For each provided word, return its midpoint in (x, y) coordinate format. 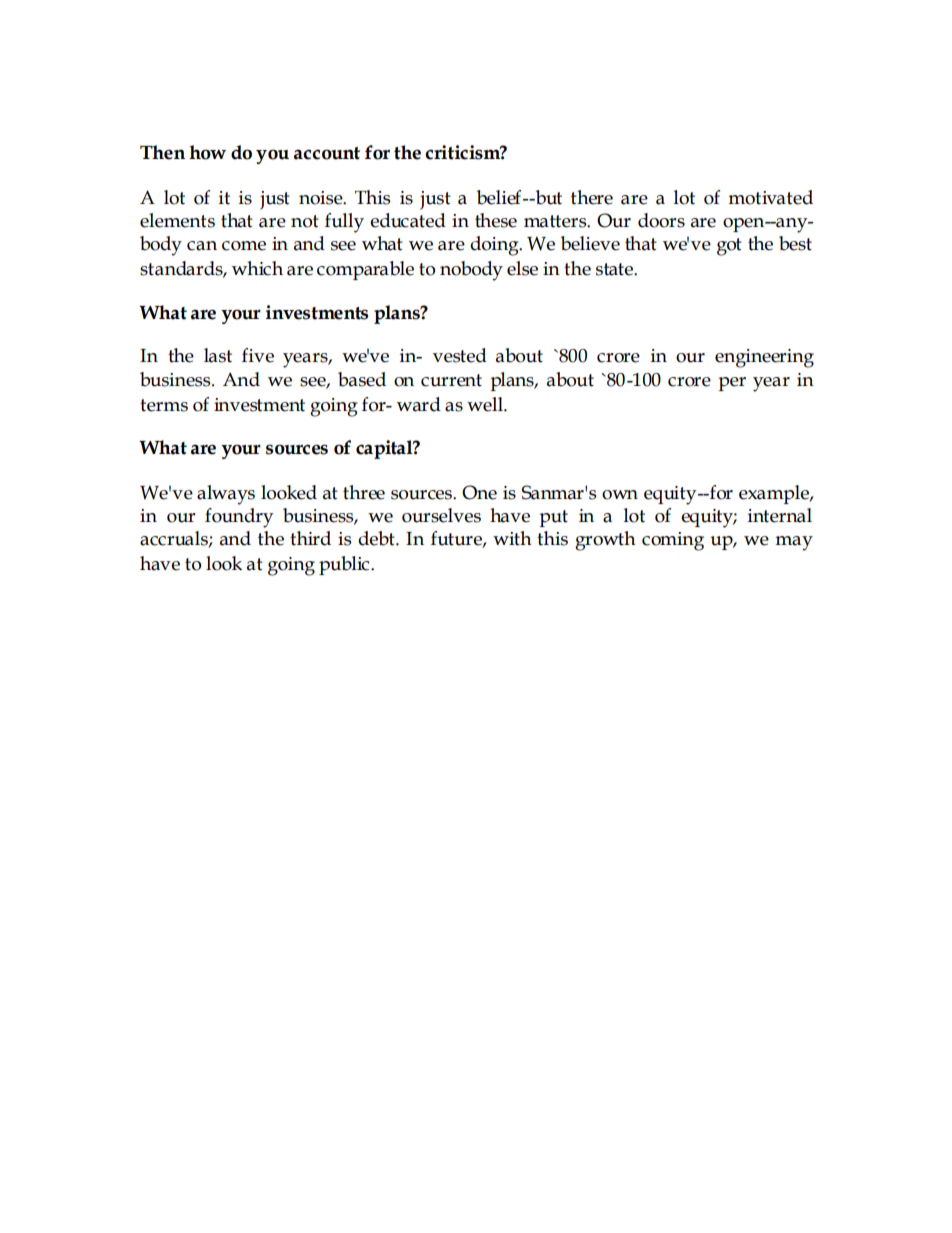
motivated (770, 197)
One (479, 492)
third (310, 538)
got (729, 247)
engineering (764, 358)
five (258, 355)
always (226, 495)
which (257, 268)
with (512, 538)
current (451, 380)
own (620, 495)
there (592, 197)
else (522, 268)
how (207, 152)
